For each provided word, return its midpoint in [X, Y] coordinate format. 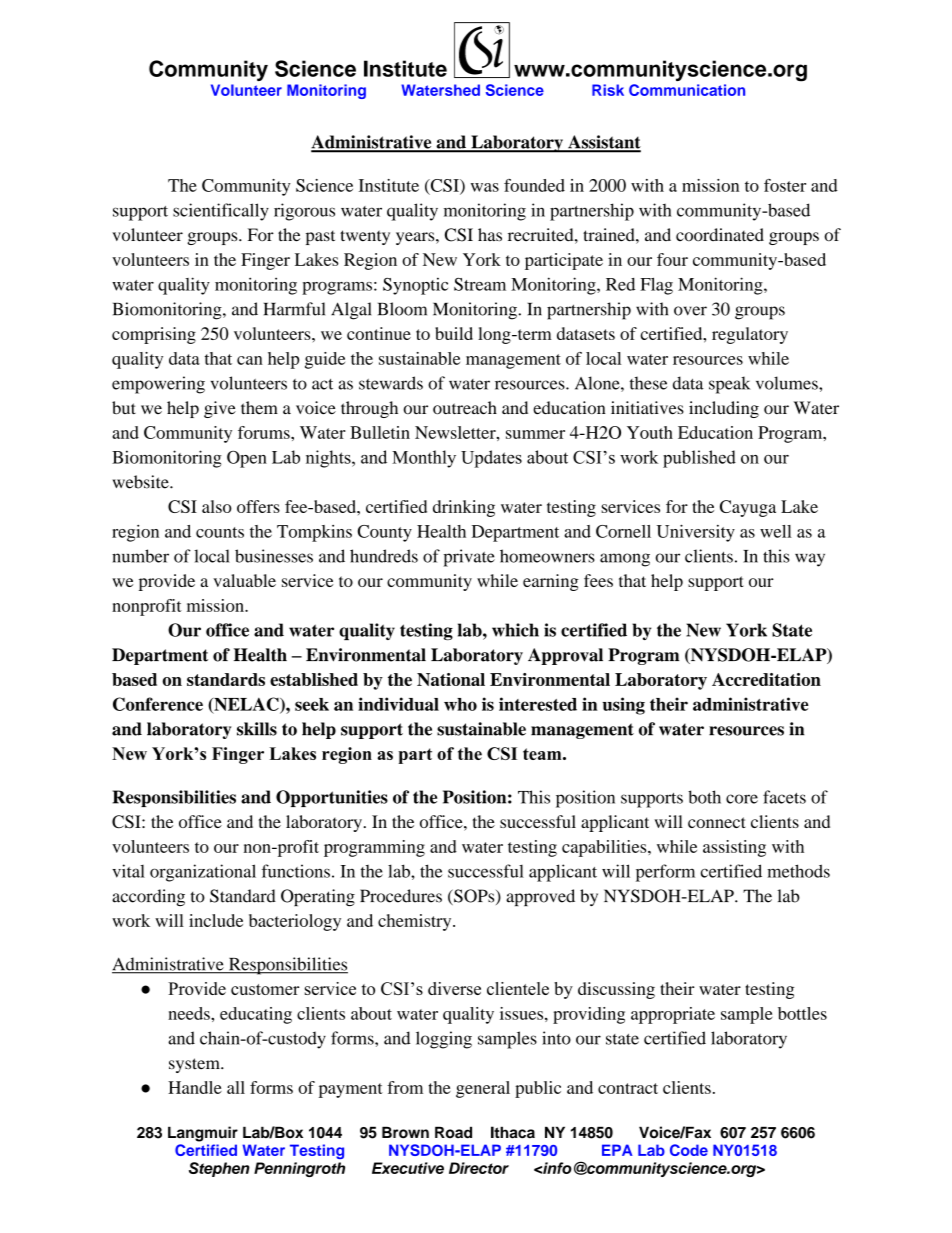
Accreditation [766, 679]
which [515, 630]
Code [689, 1150]
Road [453, 1132]
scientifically [221, 212]
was [485, 187]
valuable [244, 580]
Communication [687, 90]
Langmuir [203, 1134]
